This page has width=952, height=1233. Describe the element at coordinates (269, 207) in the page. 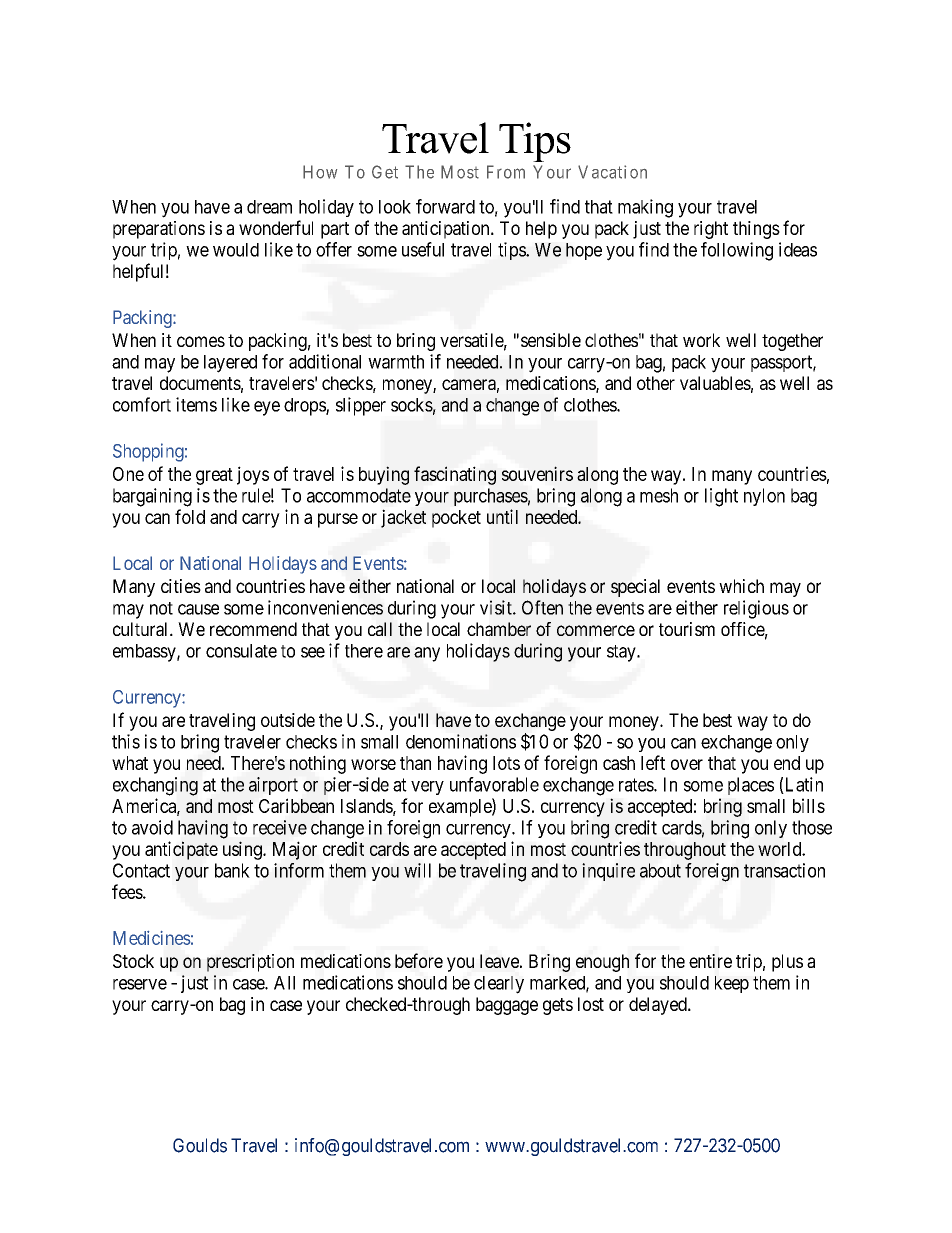

I see `dream` at that location.
